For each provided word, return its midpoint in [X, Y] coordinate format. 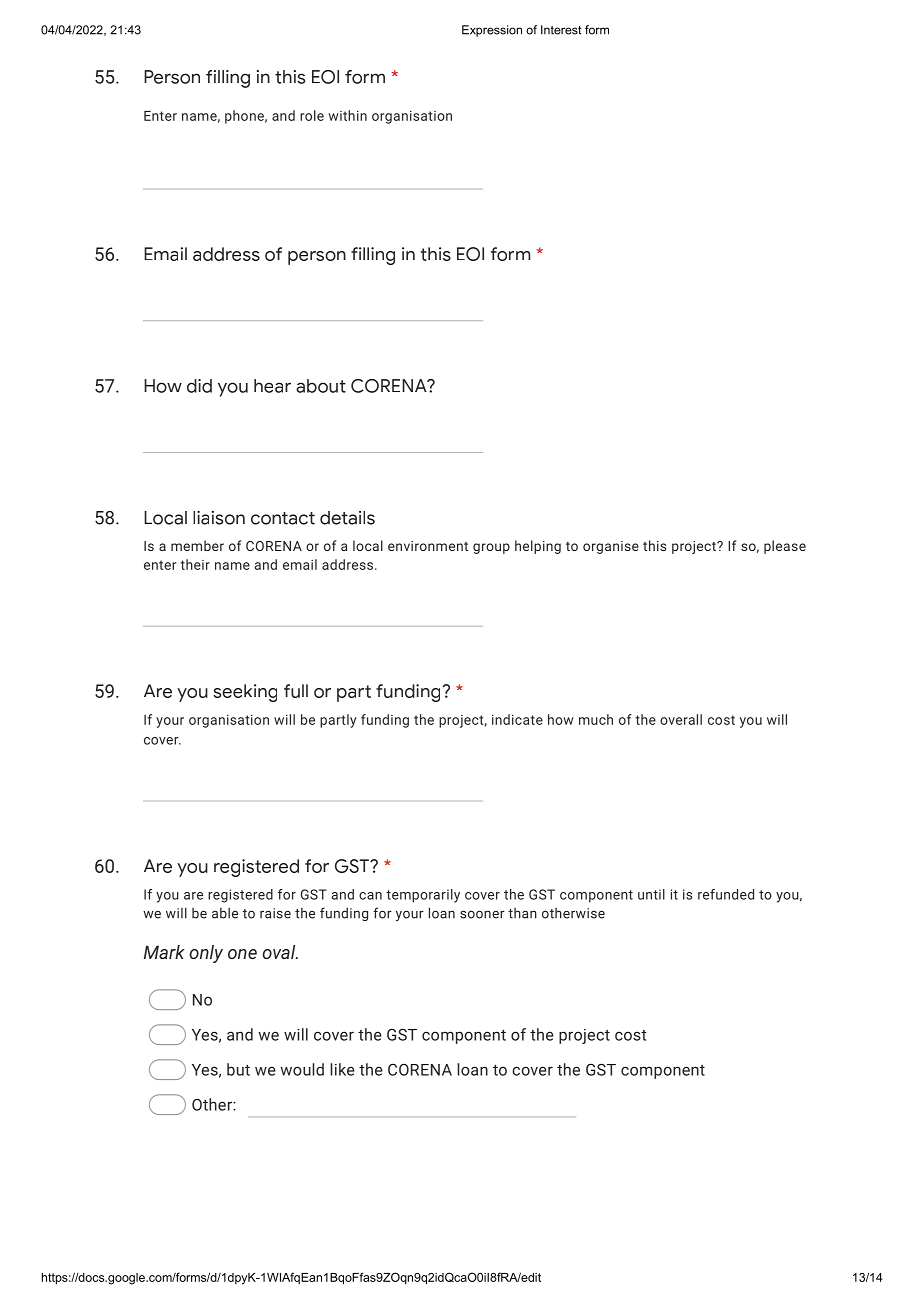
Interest [561, 30]
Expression [492, 31]
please [785, 547]
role [312, 115]
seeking [245, 693]
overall [681, 719]
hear [272, 386]
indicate [517, 719]
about [321, 386]
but [238, 1069]
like [342, 1069]
